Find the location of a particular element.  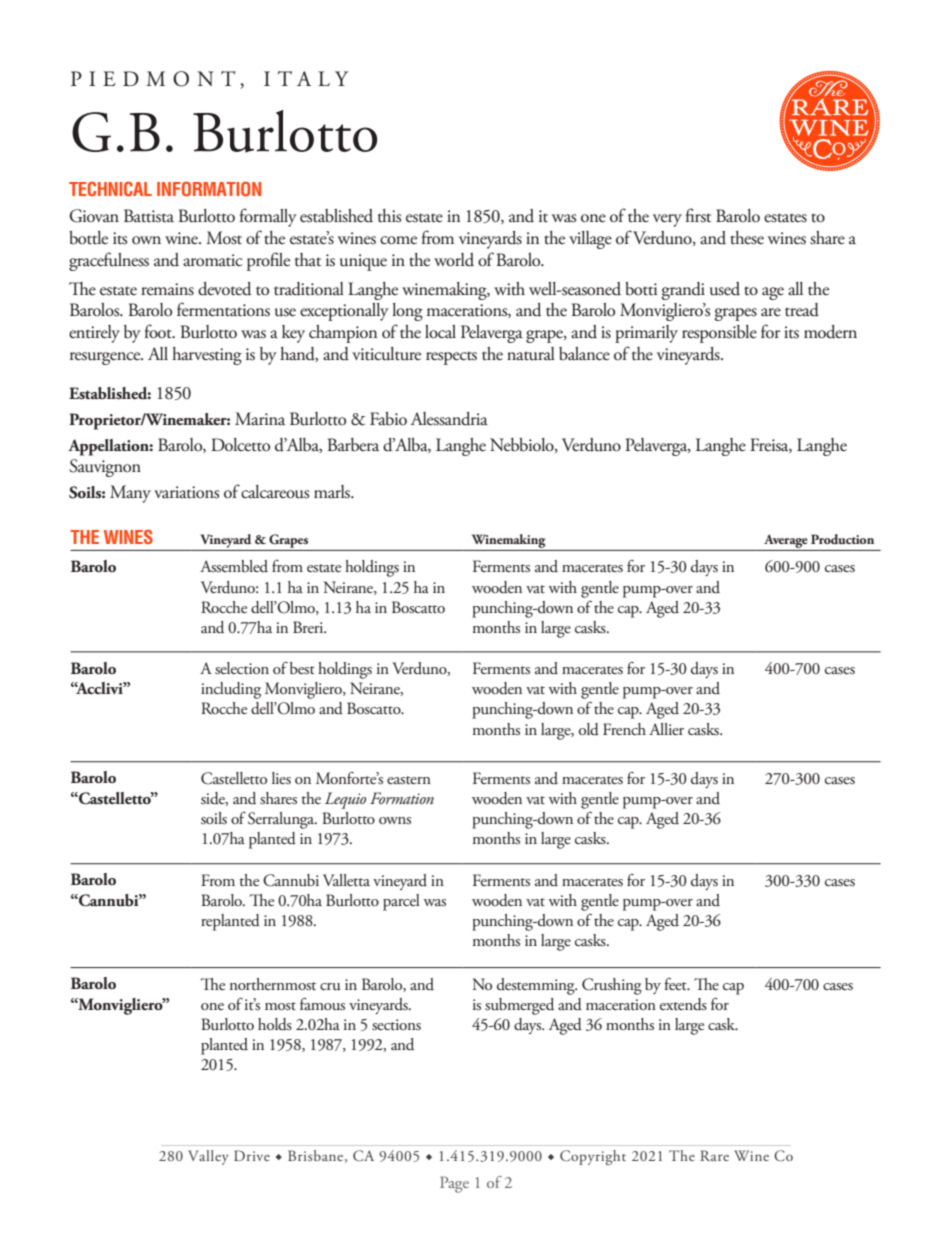

these is located at coordinates (747, 238).
